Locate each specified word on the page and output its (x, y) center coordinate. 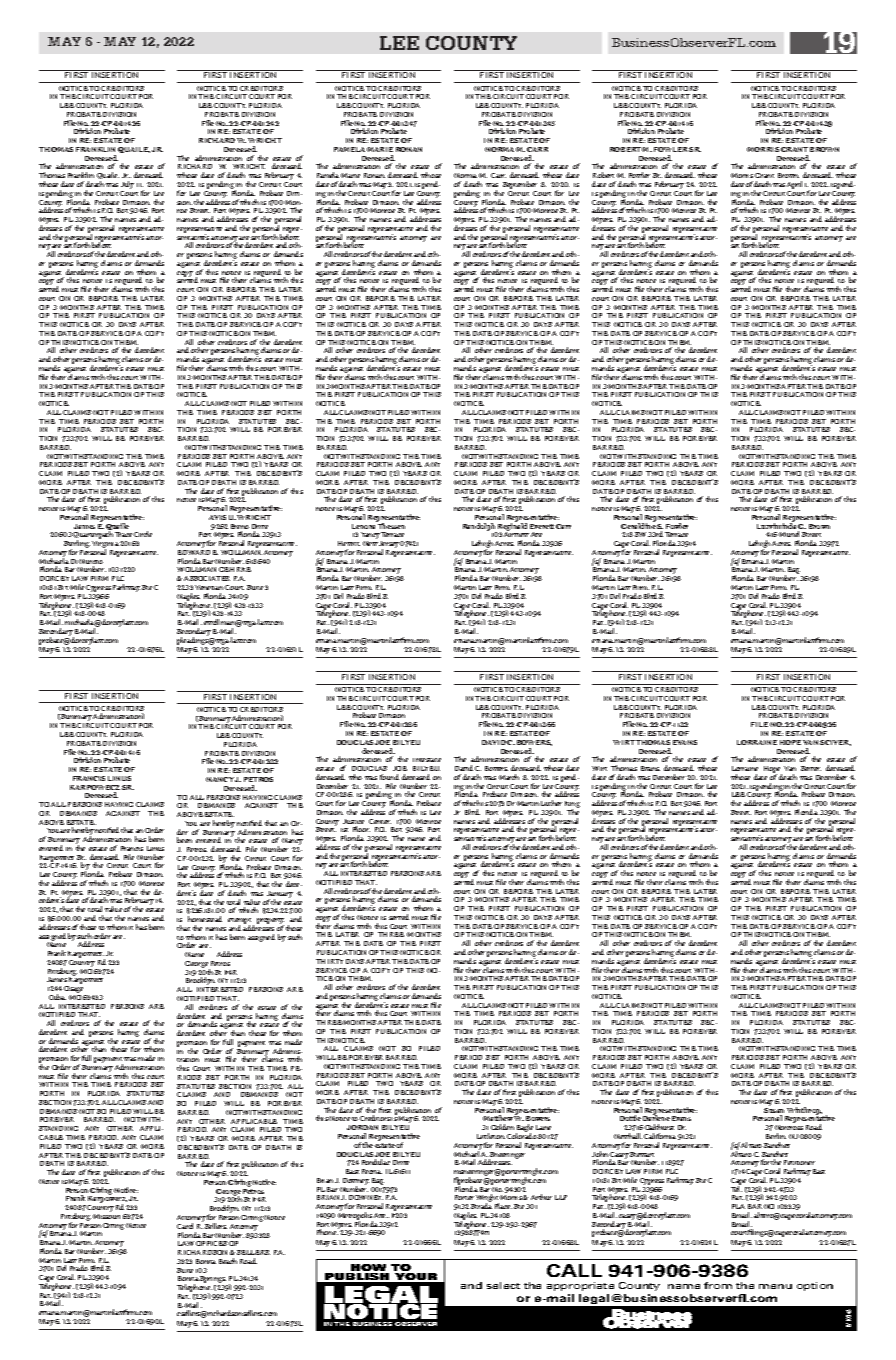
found (389, 777)
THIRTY (329, 961)
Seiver (811, 768)
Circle (143, 534)
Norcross (789, 1127)
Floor (361, 829)
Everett (542, 526)
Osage (75, 991)
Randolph (480, 528)
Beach (228, 1261)
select (503, 1285)
